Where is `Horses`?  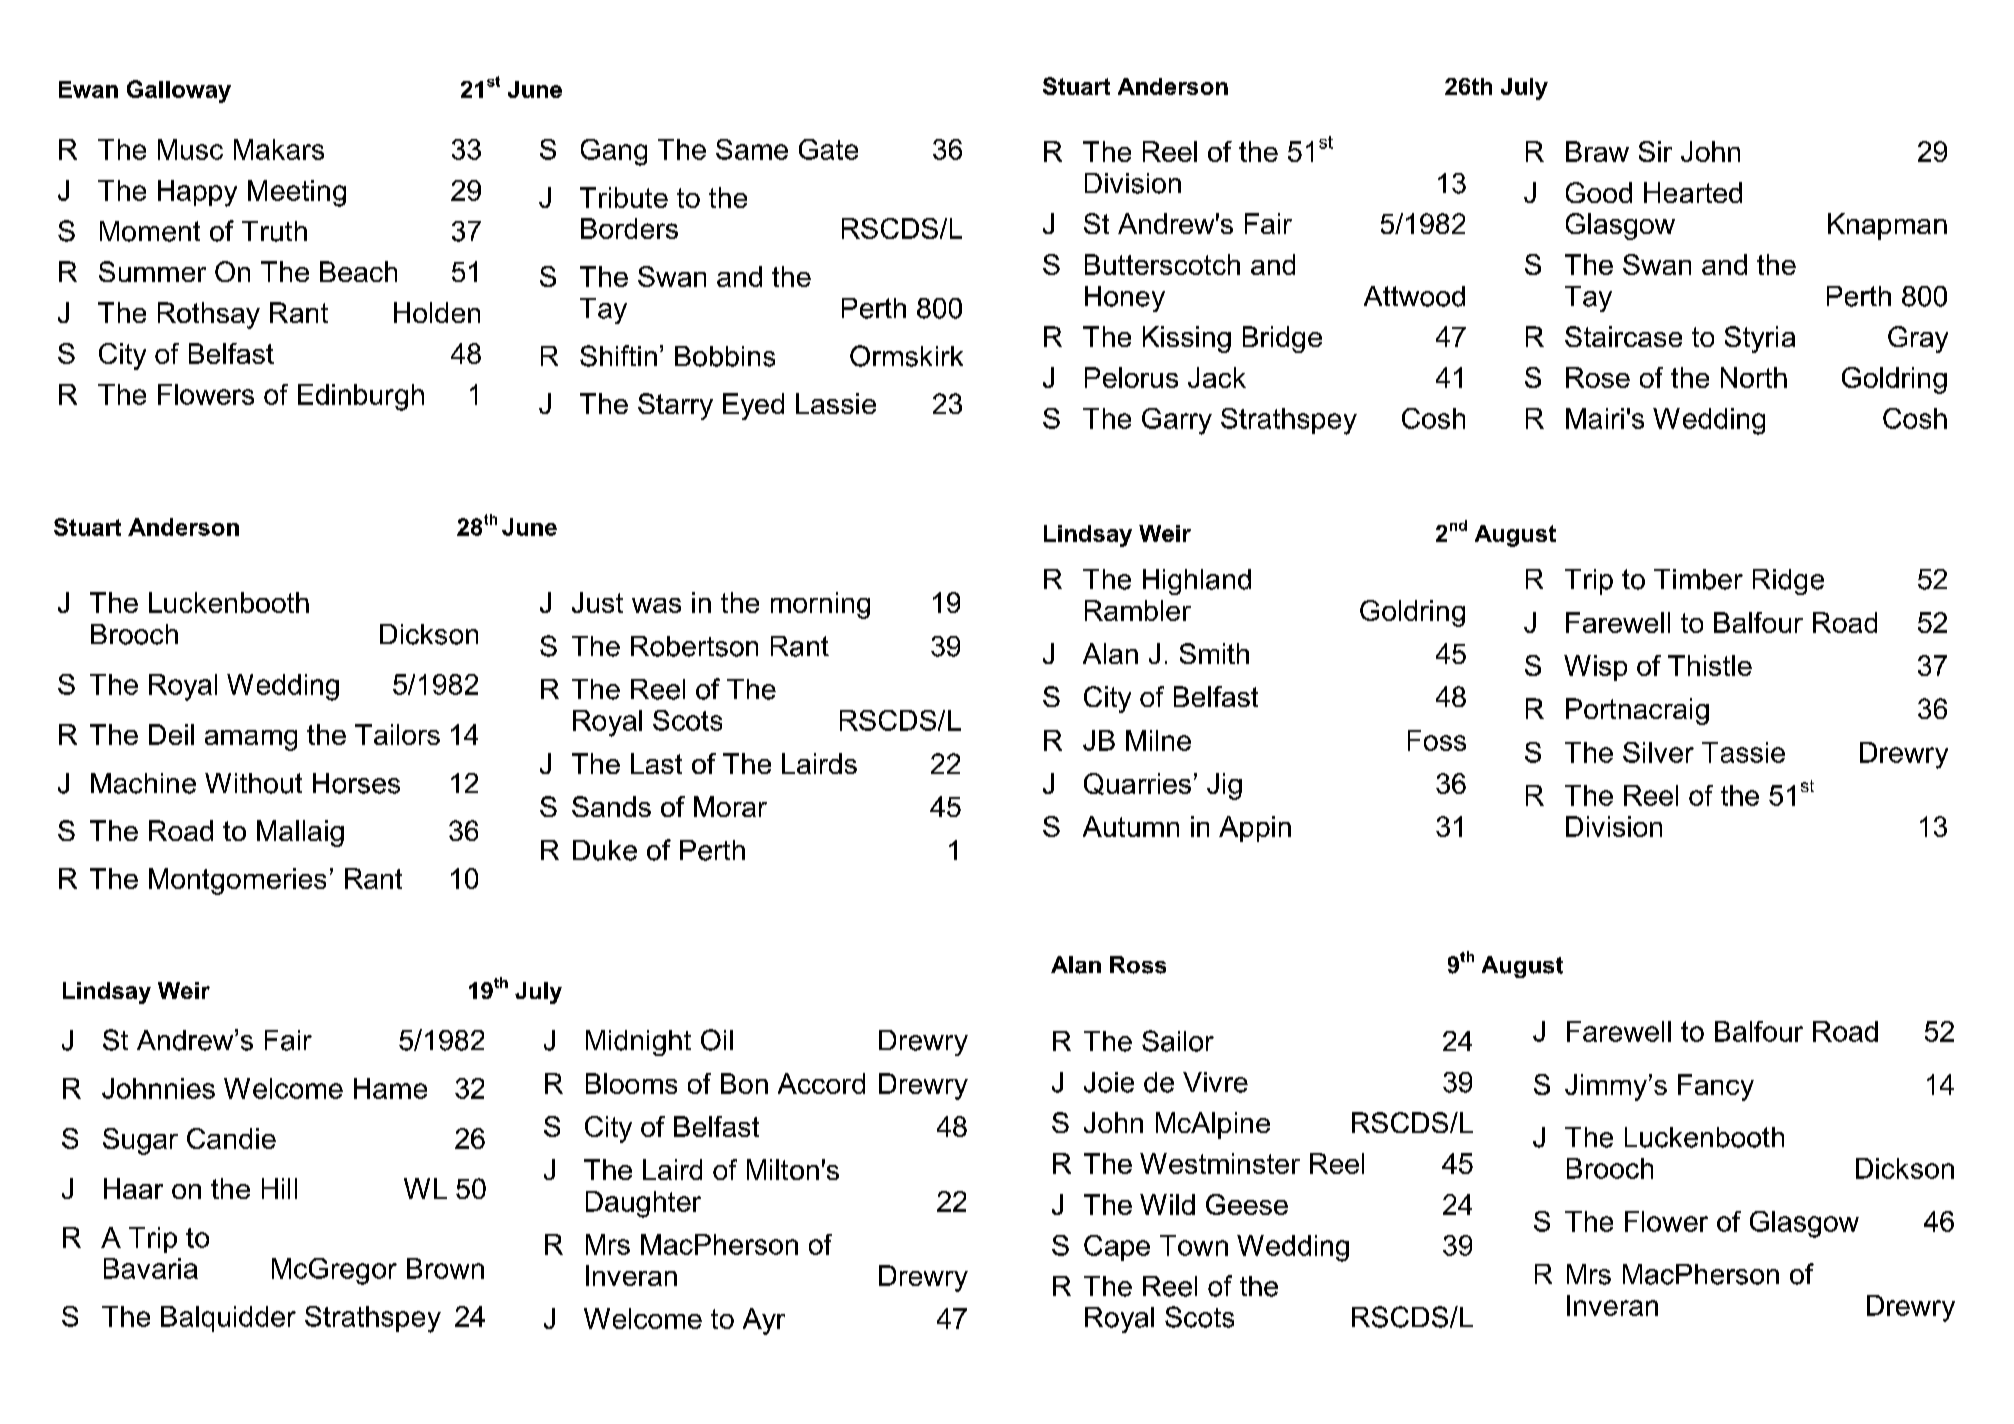 Horses is located at coordinates (356, 783).
